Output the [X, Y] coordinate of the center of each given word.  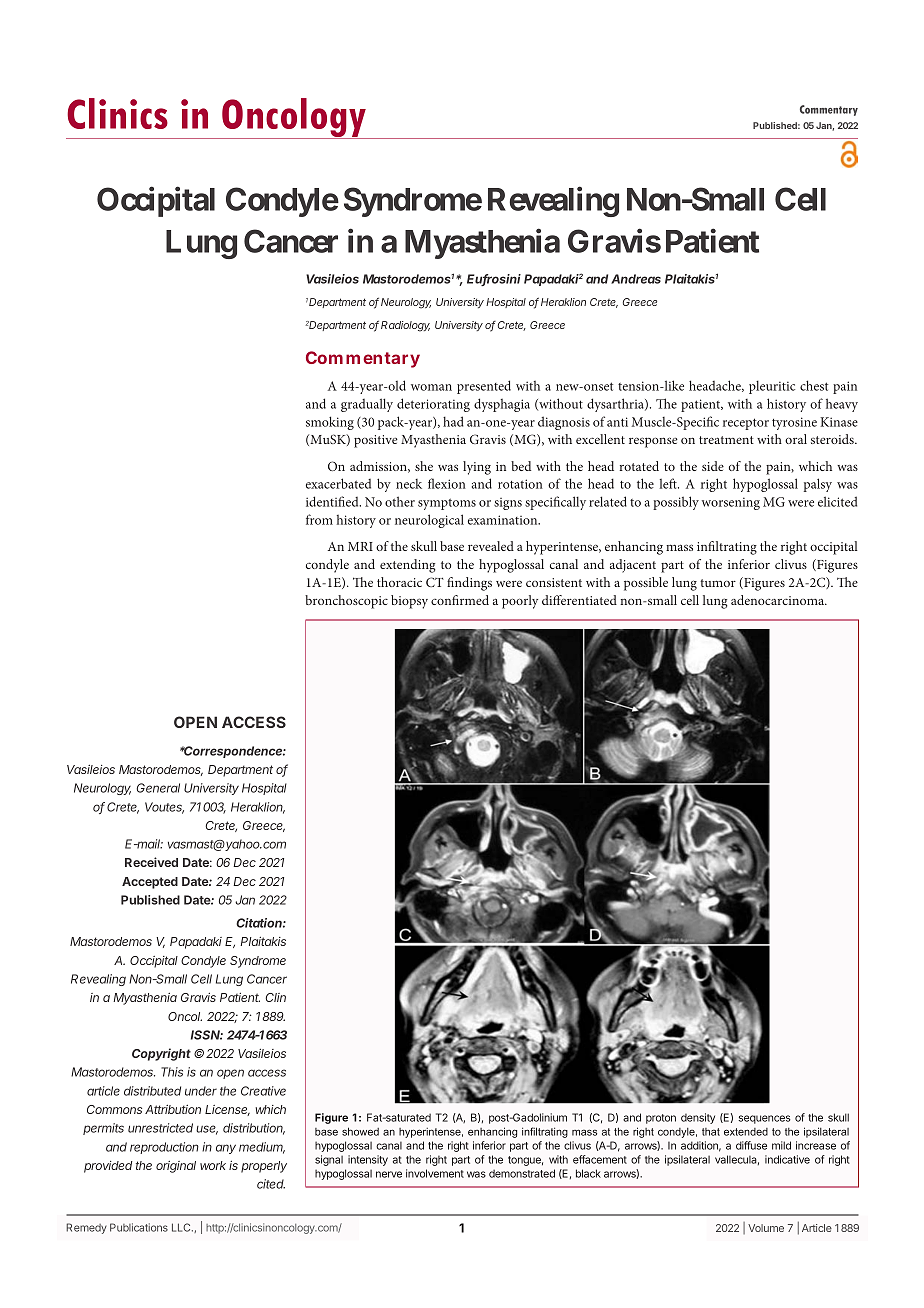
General [158, 788]
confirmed [460, 600]
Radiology [405, 326]
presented [484, 387]
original [176, 1167]
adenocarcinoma [779, 600]
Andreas [636, 279]
